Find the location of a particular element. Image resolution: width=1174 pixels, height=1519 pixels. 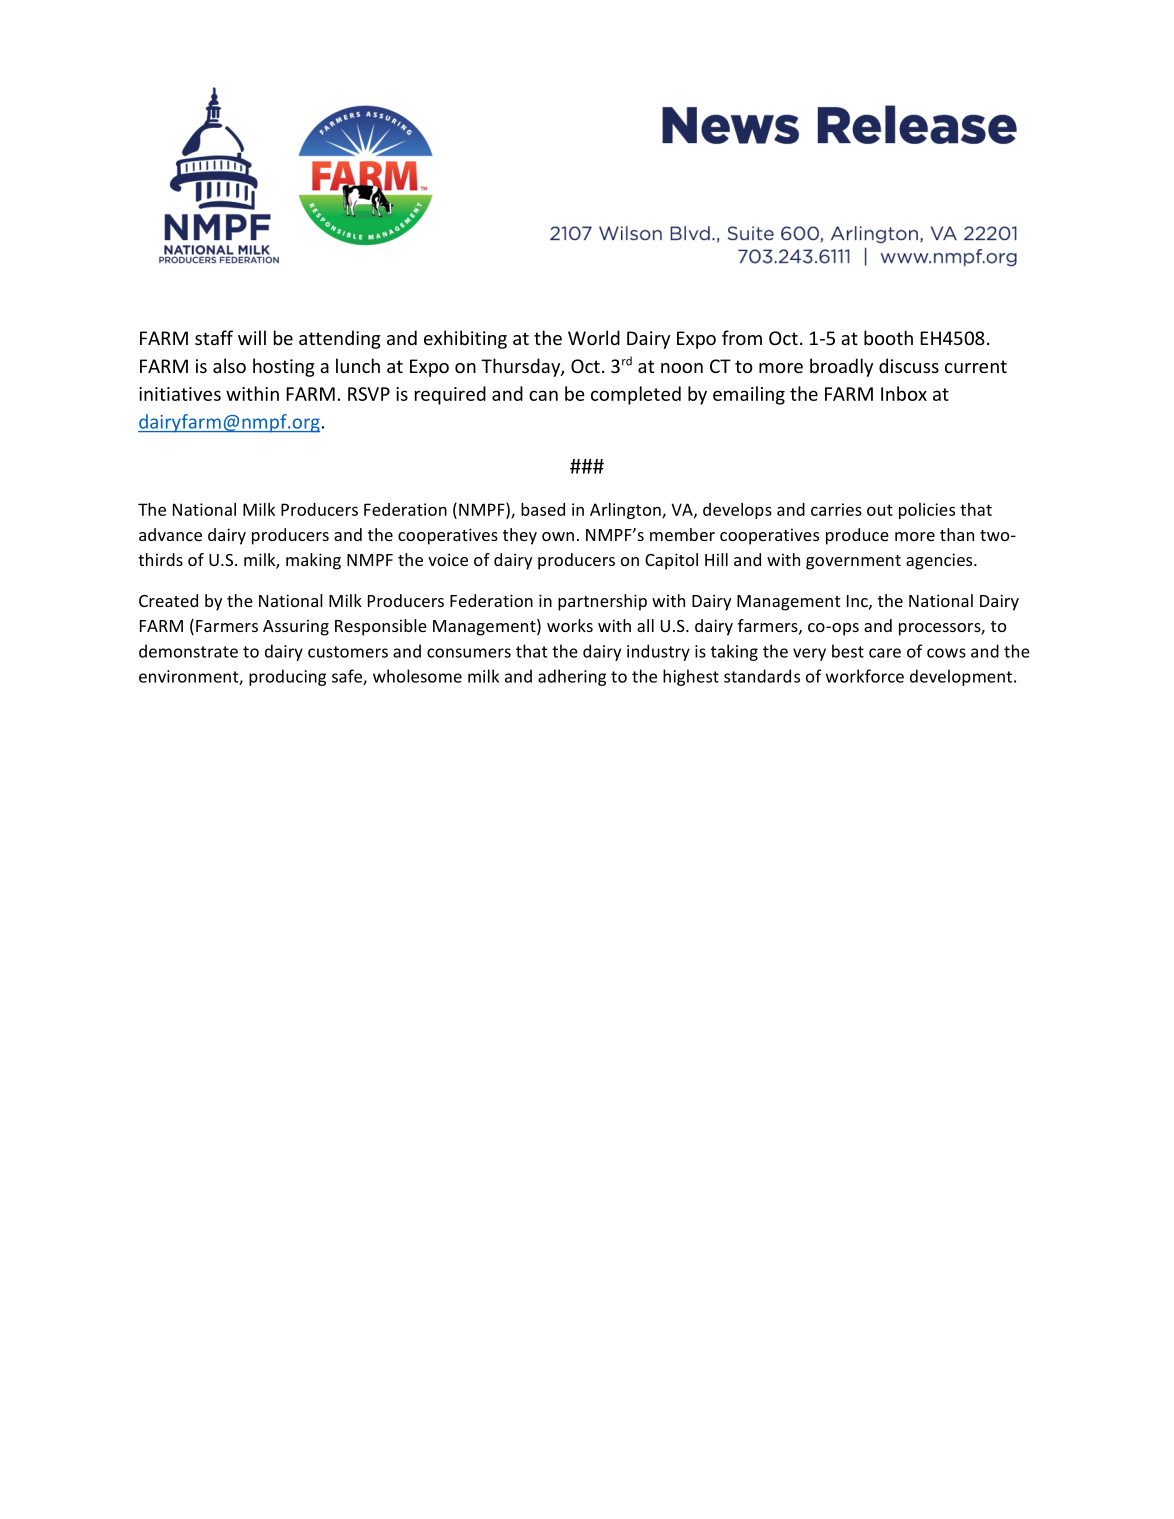

World is located at coordinates (594, 337).
